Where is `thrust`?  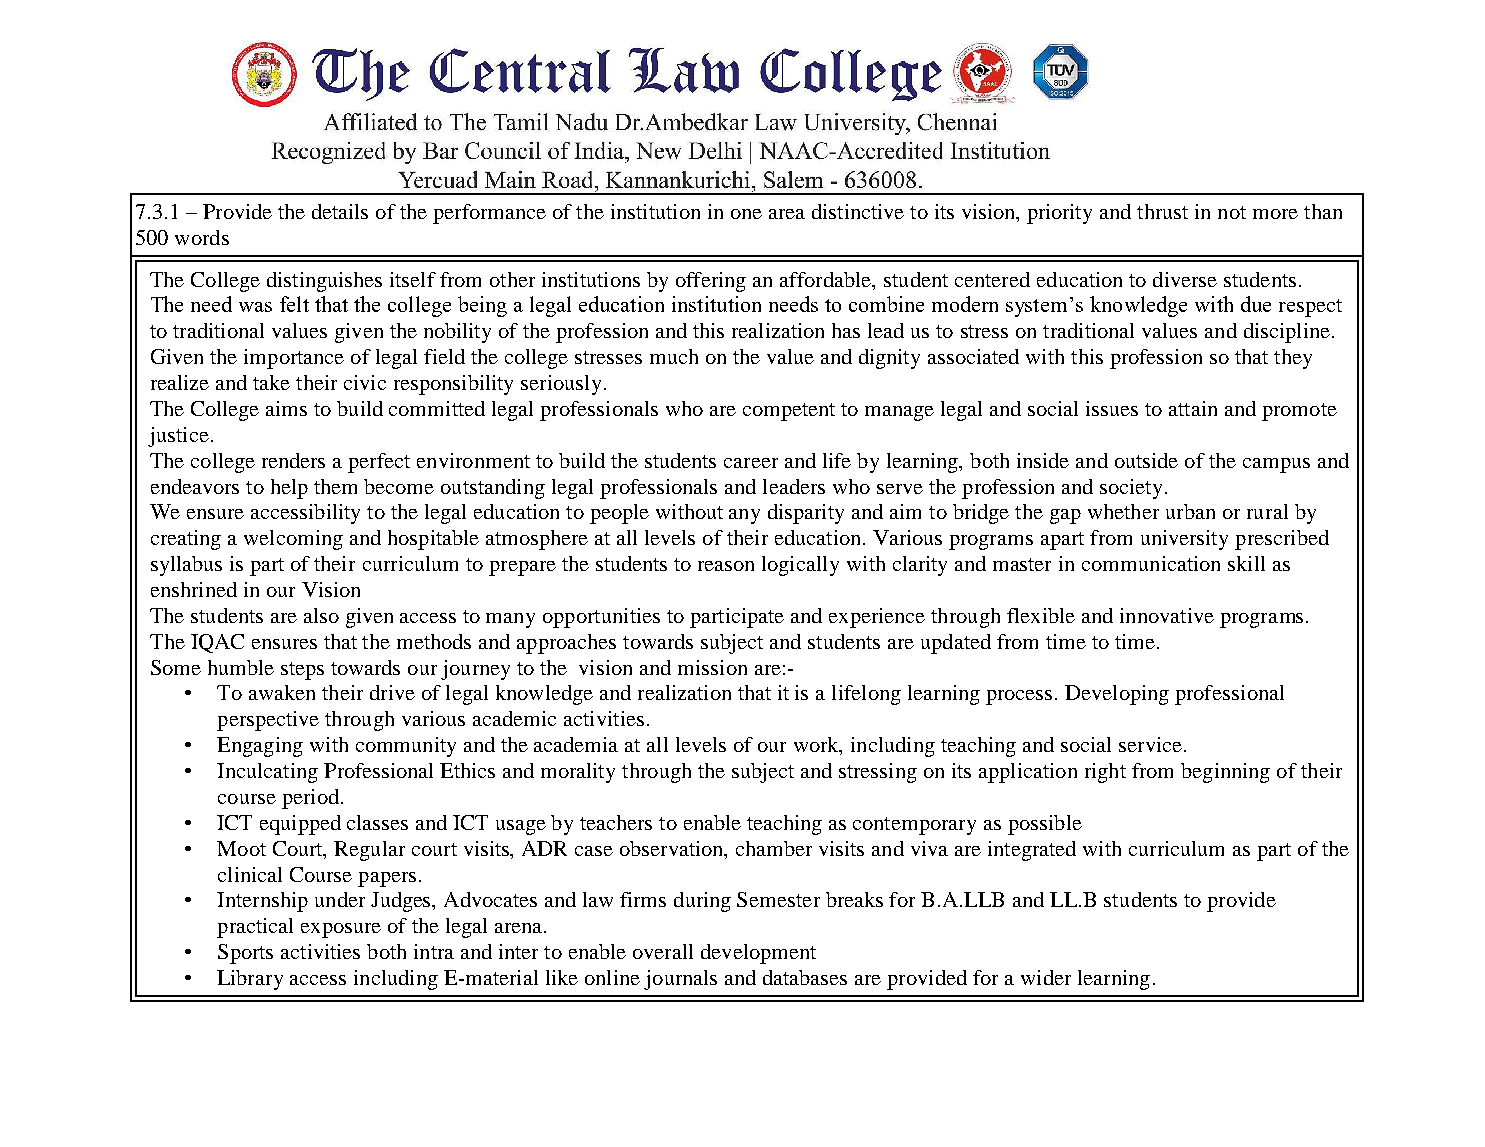 thrust is located at coordinates (1162, 211).
